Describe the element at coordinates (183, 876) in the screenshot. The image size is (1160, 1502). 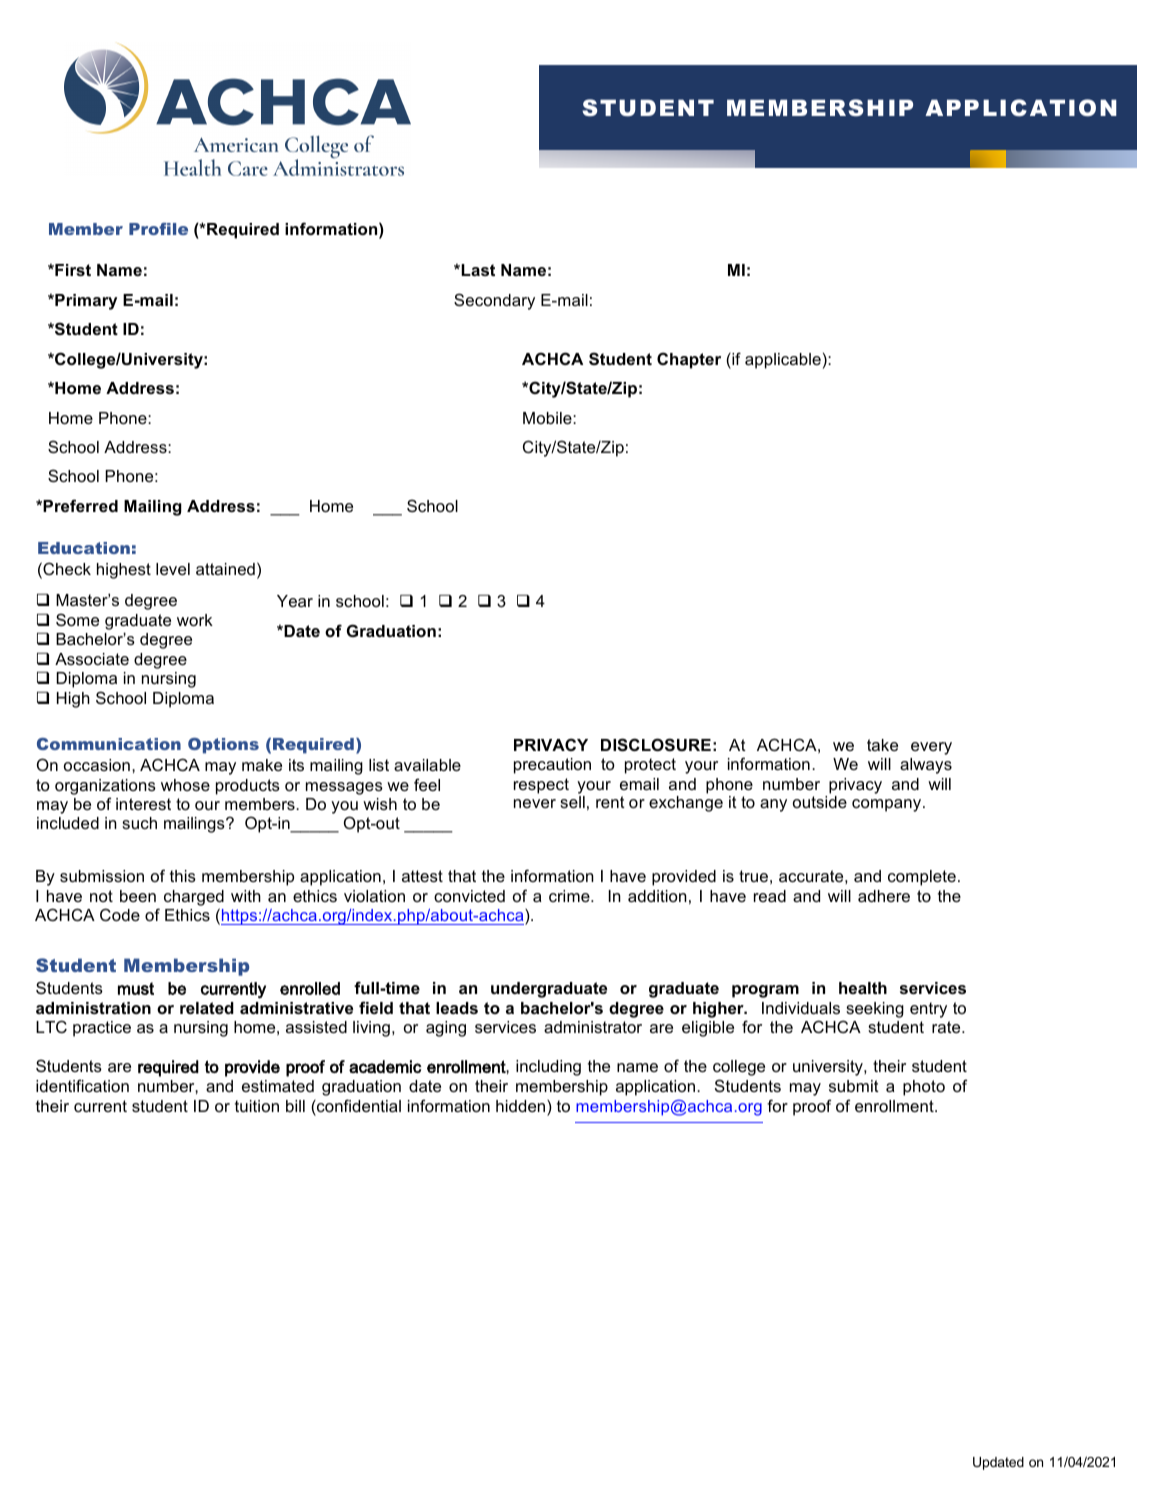
I see `this` at that location.
